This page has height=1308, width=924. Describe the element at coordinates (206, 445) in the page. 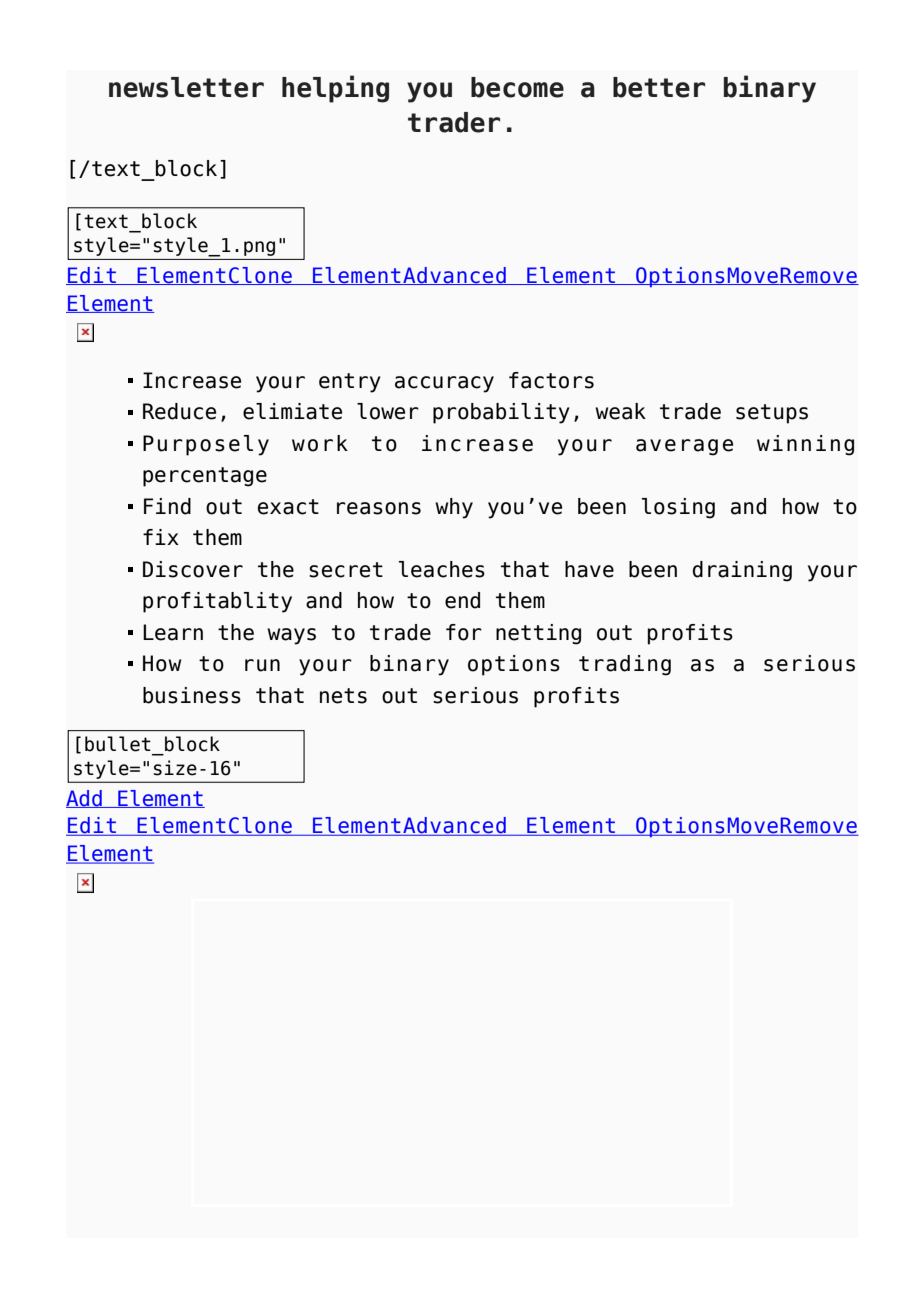

I see `Purposely` at that location.
